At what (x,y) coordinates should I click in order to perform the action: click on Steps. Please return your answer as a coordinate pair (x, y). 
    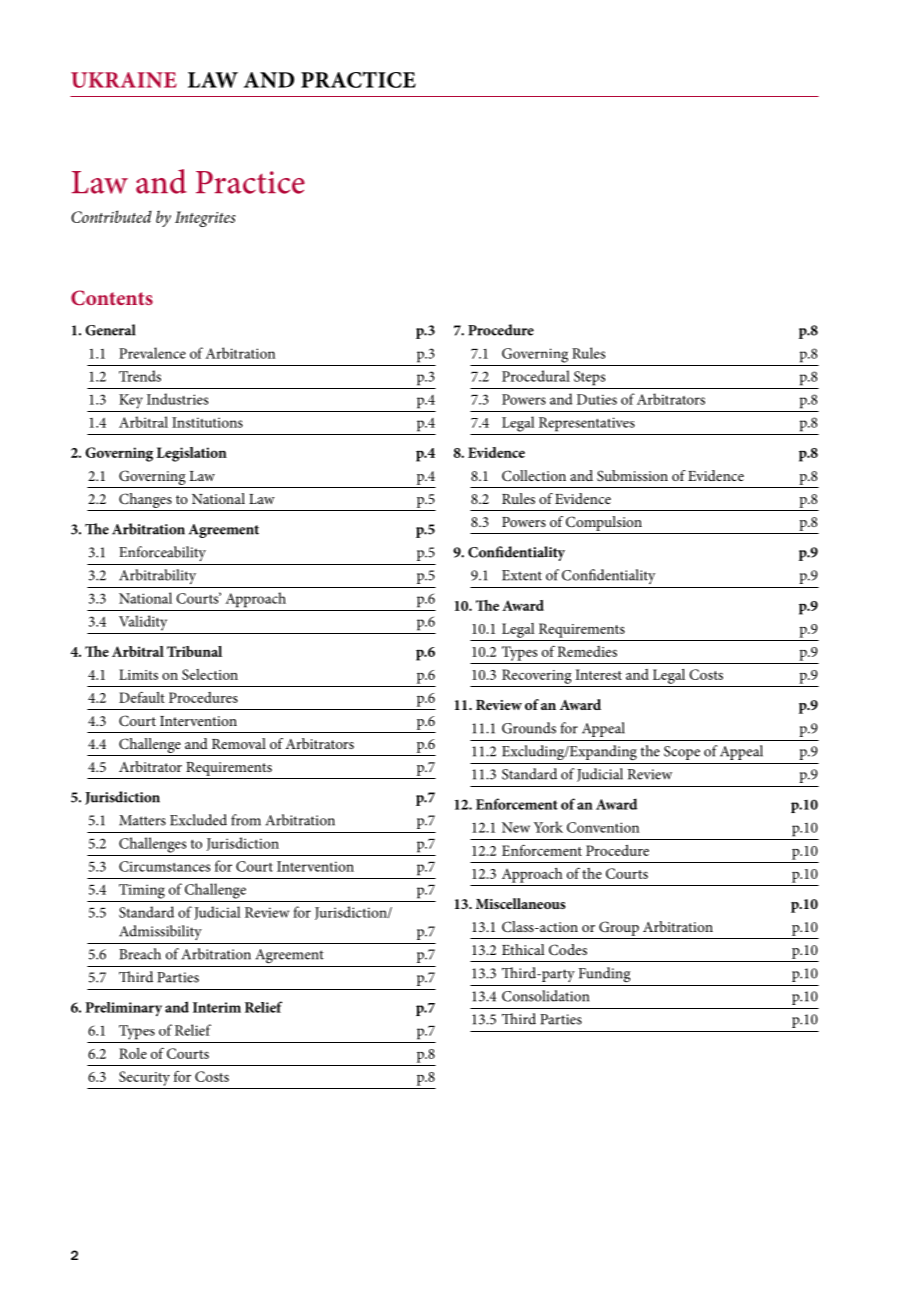
    Looking at the image, I should click on (589, 378).
